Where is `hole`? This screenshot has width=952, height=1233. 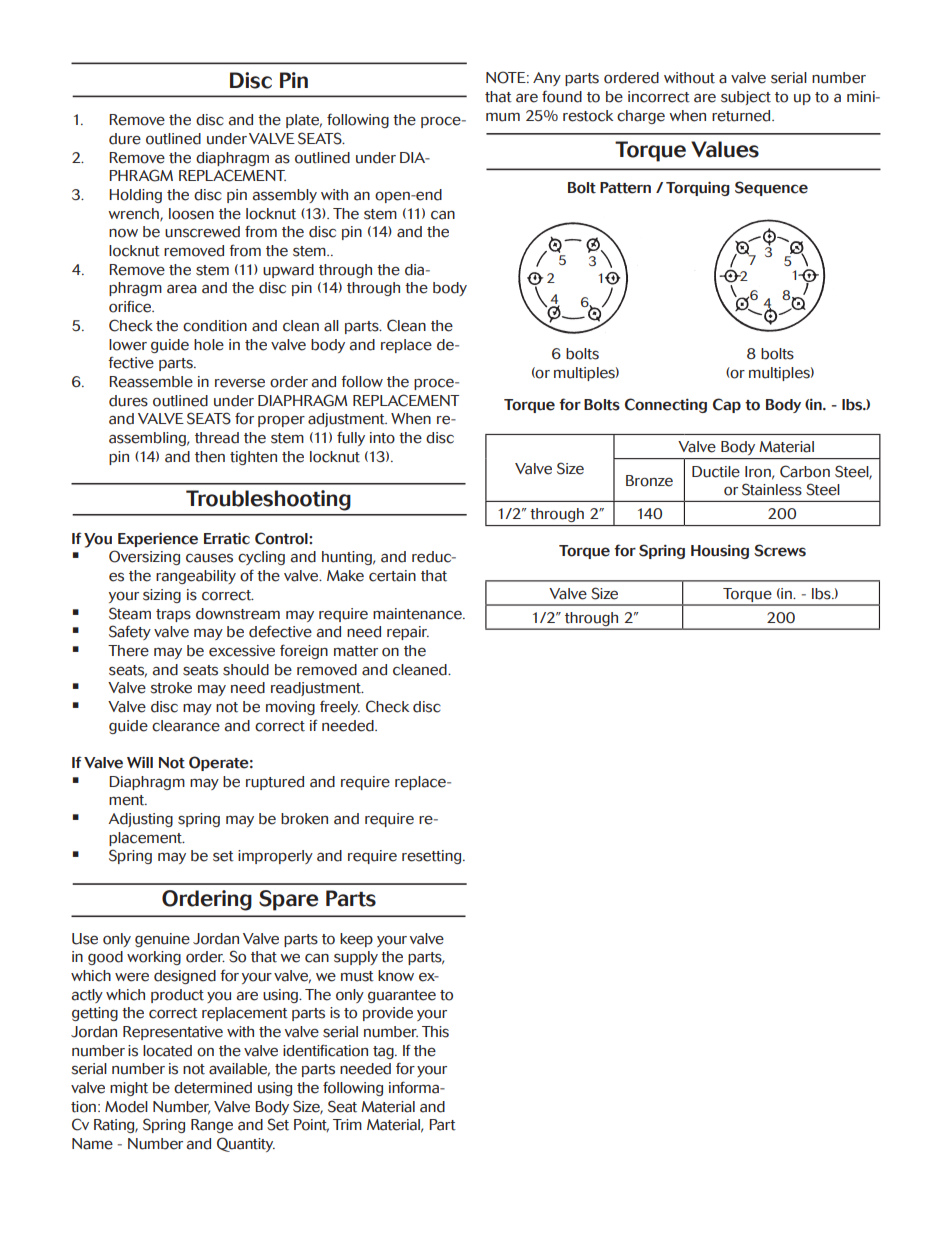
hole is located at coordinates (209, 345).
